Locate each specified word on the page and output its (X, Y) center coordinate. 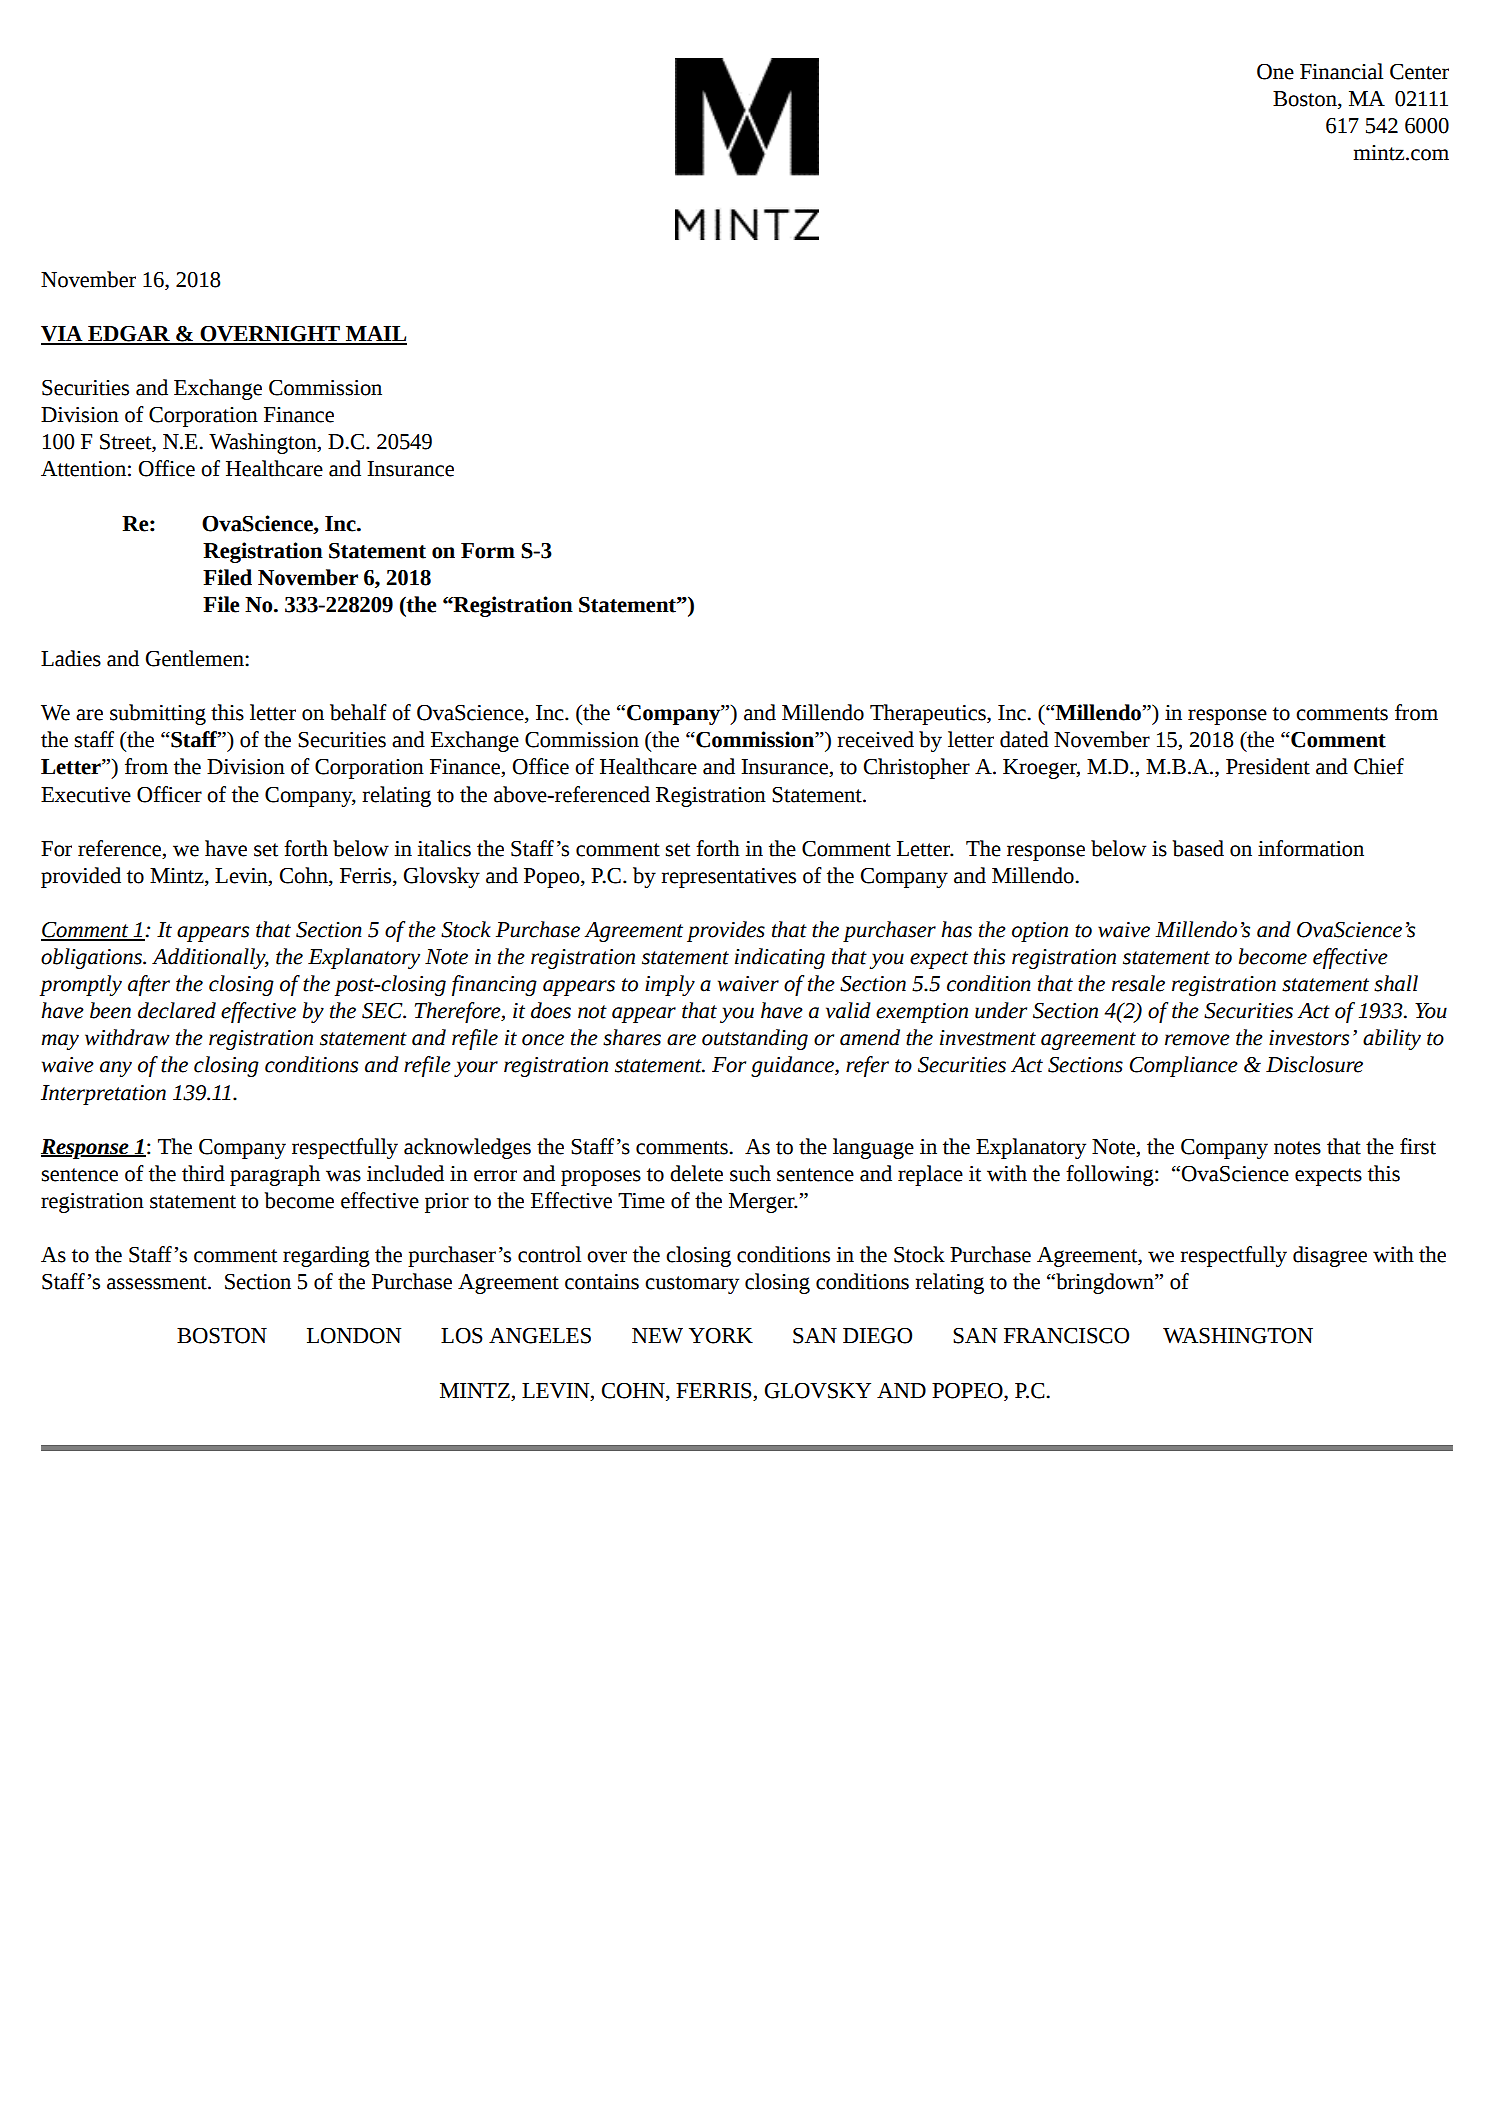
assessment (158, 1283)
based (1198, 848)
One (1275, 72)
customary (692, 1285)
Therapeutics (929, 714)
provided (81, 877)
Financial (1341, 71)
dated (1024, 739)
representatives (728, 878)
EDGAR (129, 334)
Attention (83, 469)
